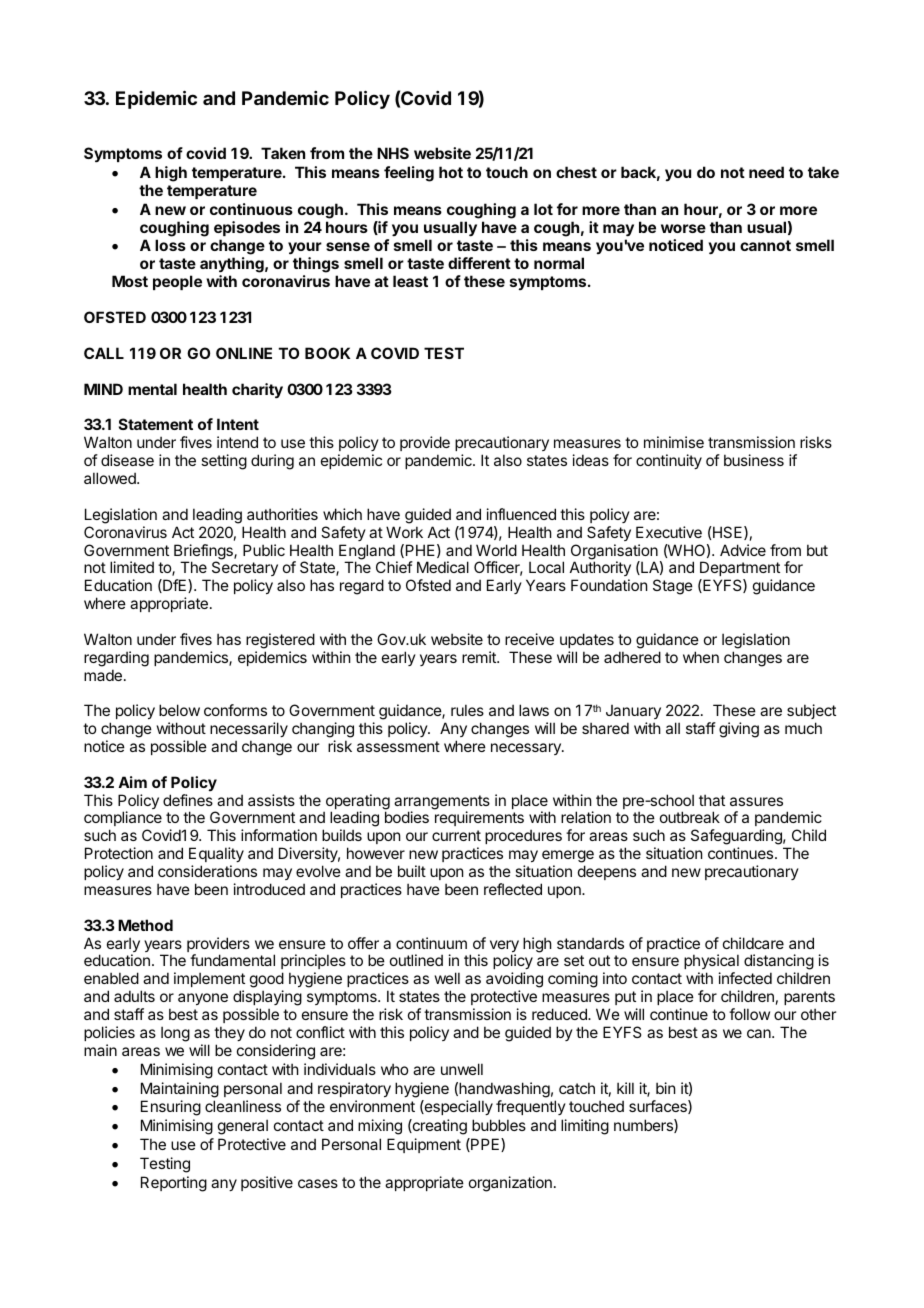 This screenshot has width=924, height=1308. I want to click on continuous, so click(251, 209).
